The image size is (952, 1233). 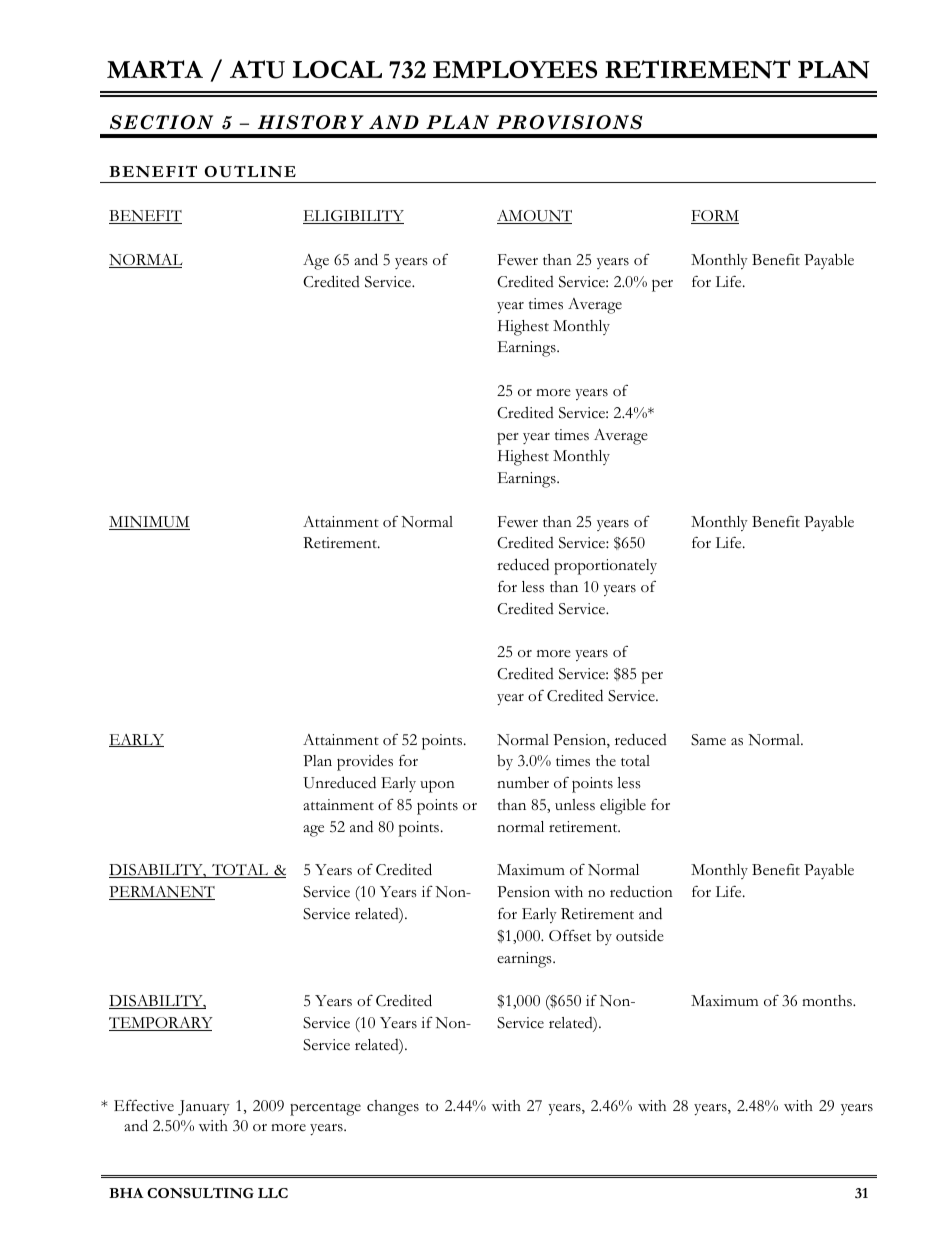 I want to click on MINIMUM, so click(x=149, y=523).
